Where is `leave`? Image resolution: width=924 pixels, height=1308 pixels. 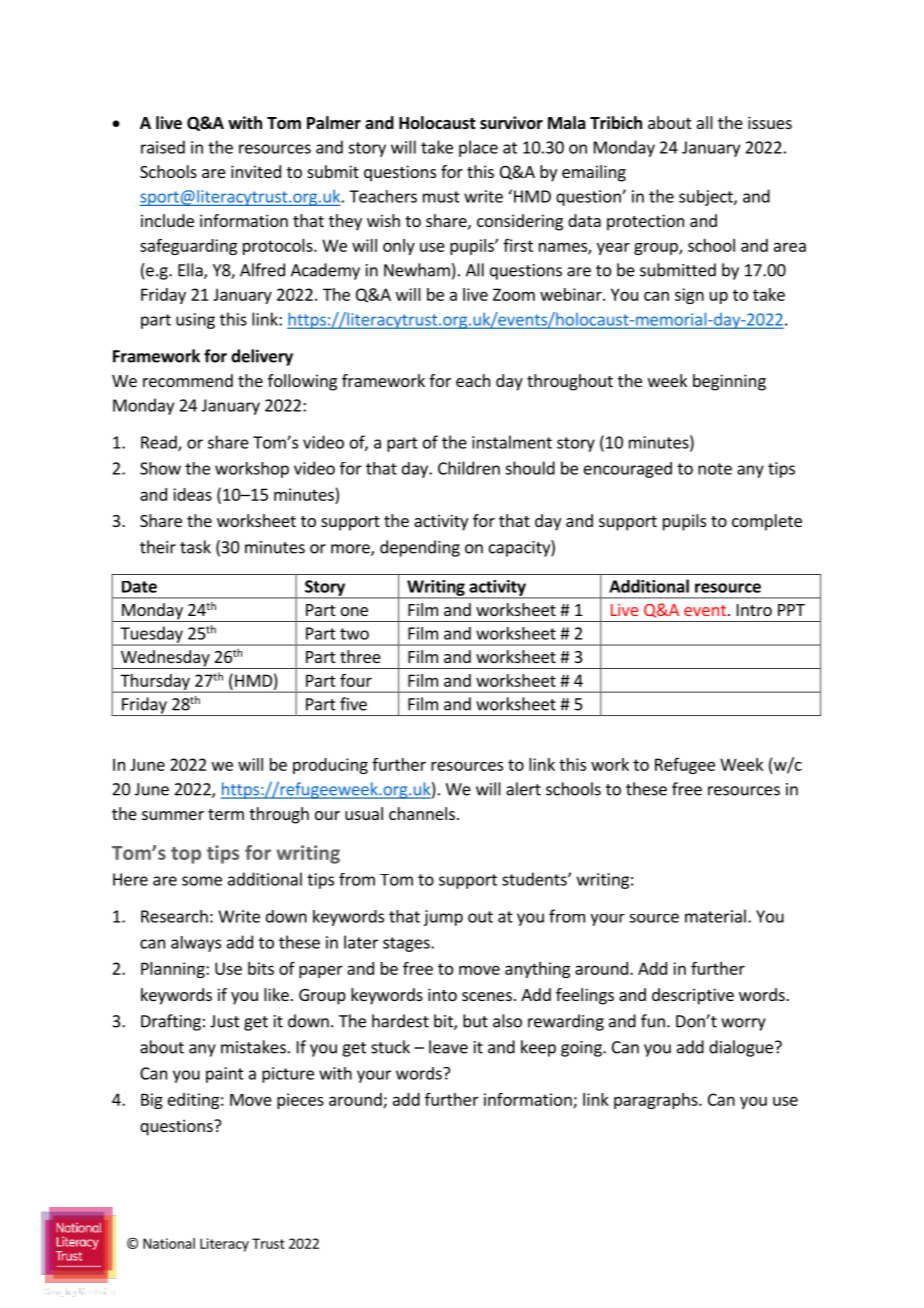 leave is located at coordinates (448, 1047).
